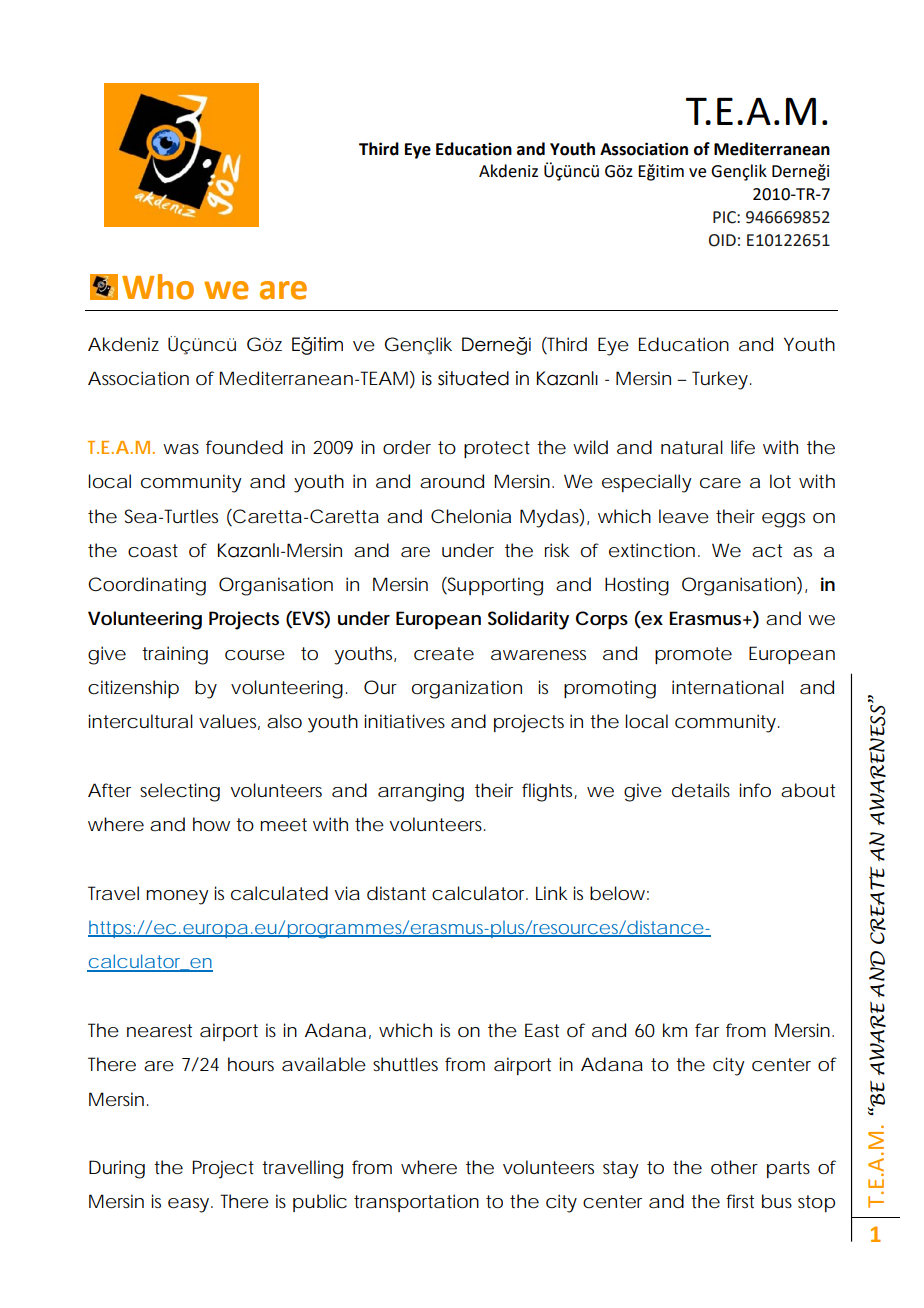  I want to click on transportation, so click(416, 1203).
